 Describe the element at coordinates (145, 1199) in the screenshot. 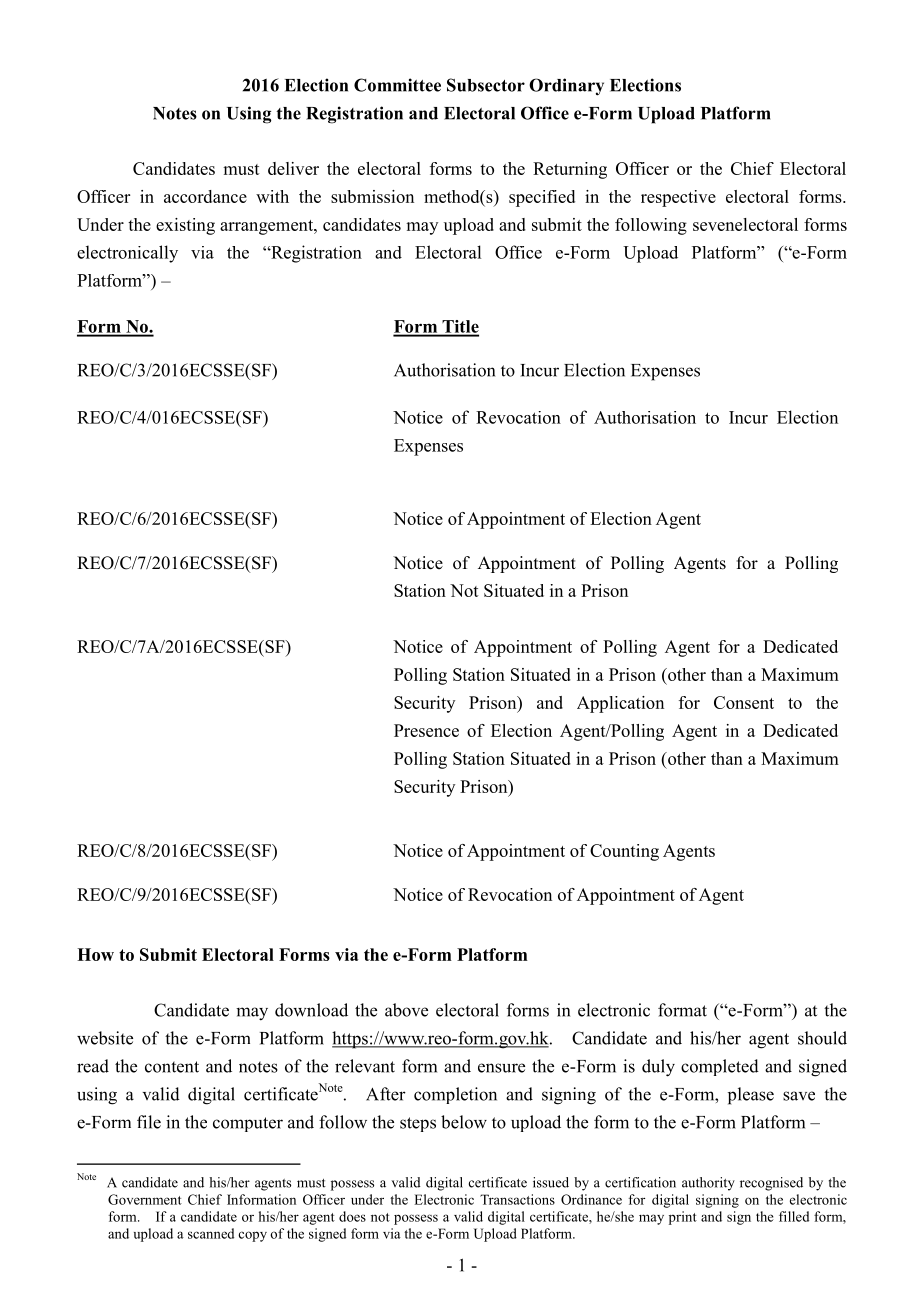

I see `Government` at that location.
